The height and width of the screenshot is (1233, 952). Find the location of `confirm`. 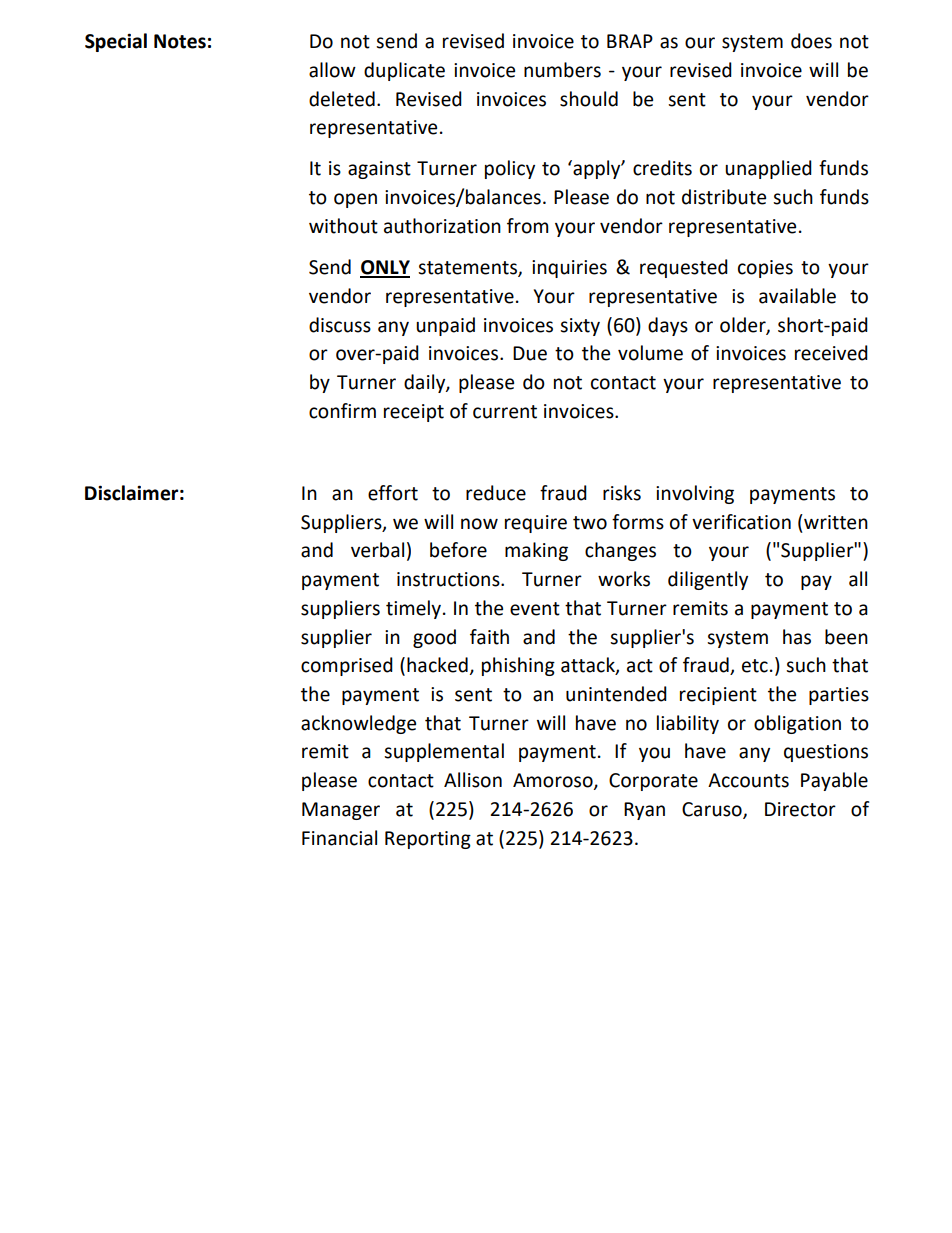

confirm is located at coordinates (342, 411).
